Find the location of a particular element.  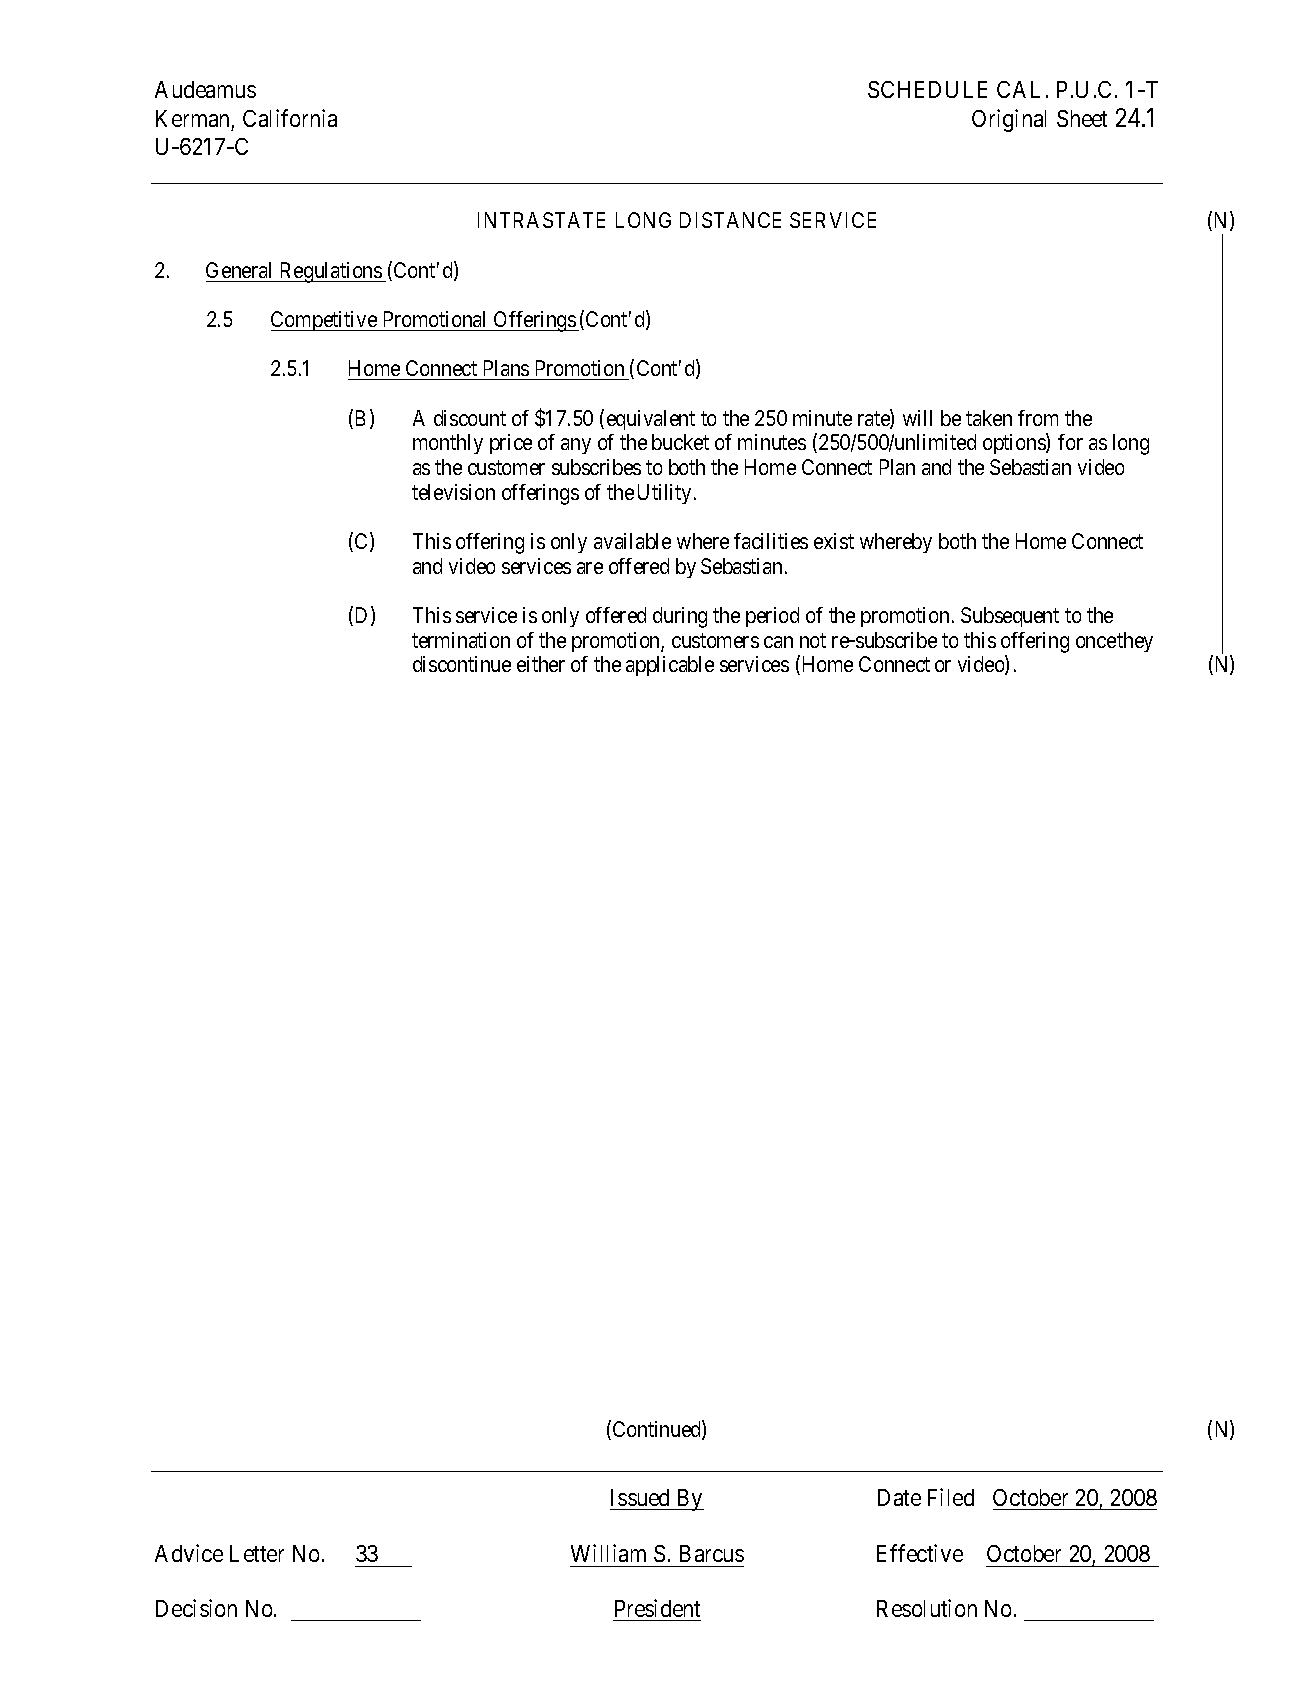

applicable is located at coordinates (670, 666).
